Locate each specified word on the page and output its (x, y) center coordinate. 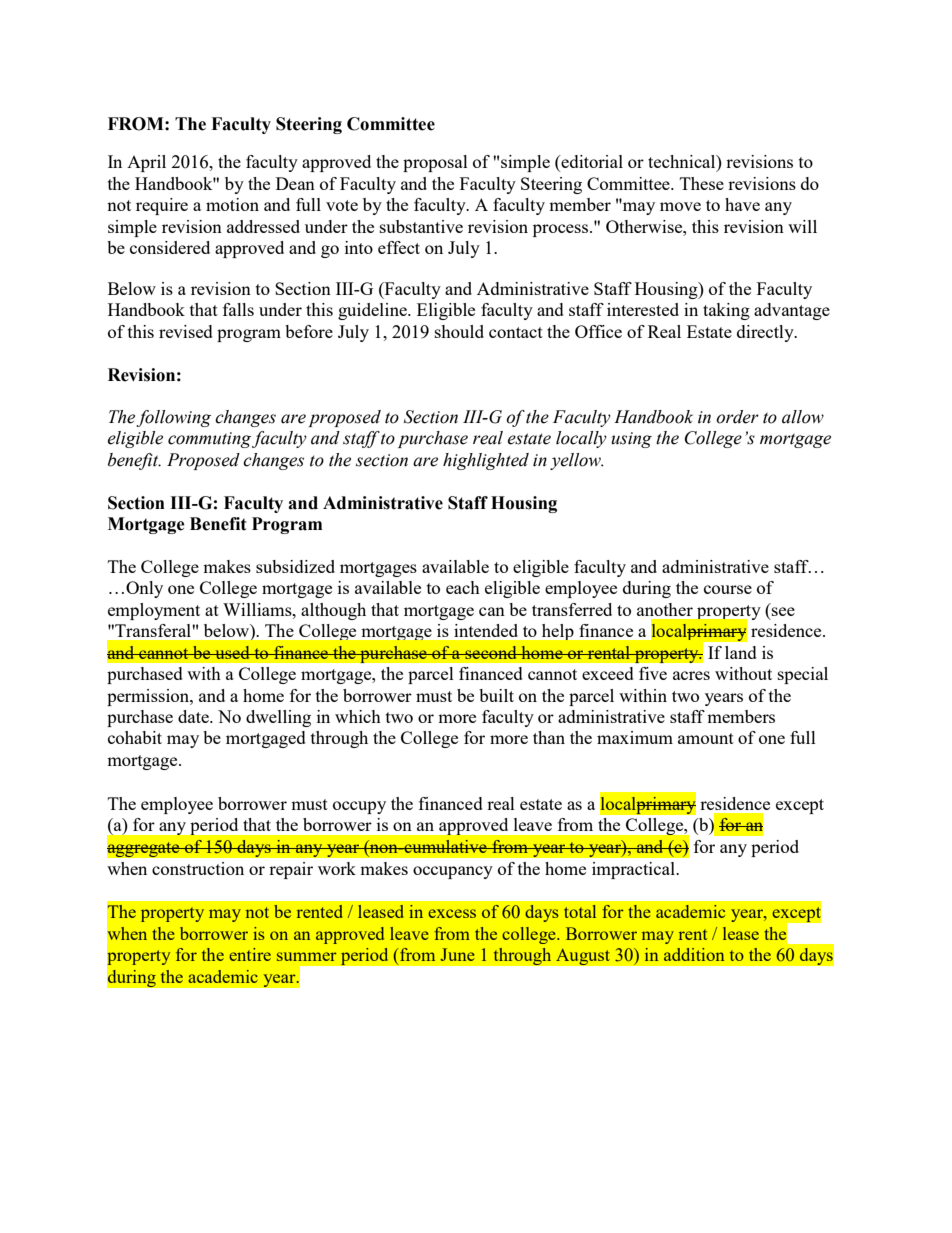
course (728, 589)
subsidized (295, 566)
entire (250, 954)
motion (232, 204)
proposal (435, 163)
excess (452, 913)
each (463, 587)
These (702, 183)
